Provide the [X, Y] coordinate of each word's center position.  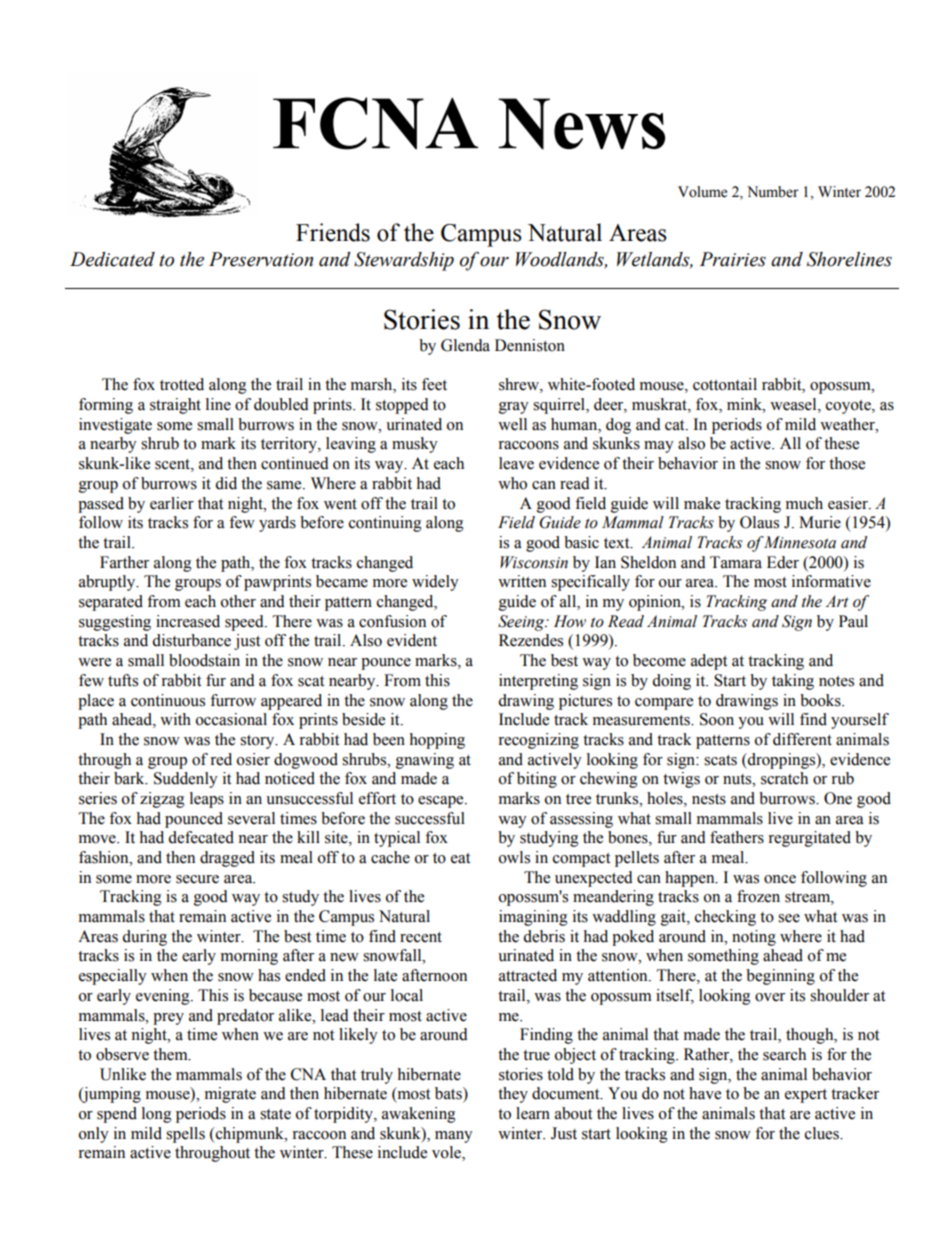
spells [185, 1135]
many [454, 1137]
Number [773, 192]
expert [806, 1096]
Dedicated [112, 259]
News [581, 124]
